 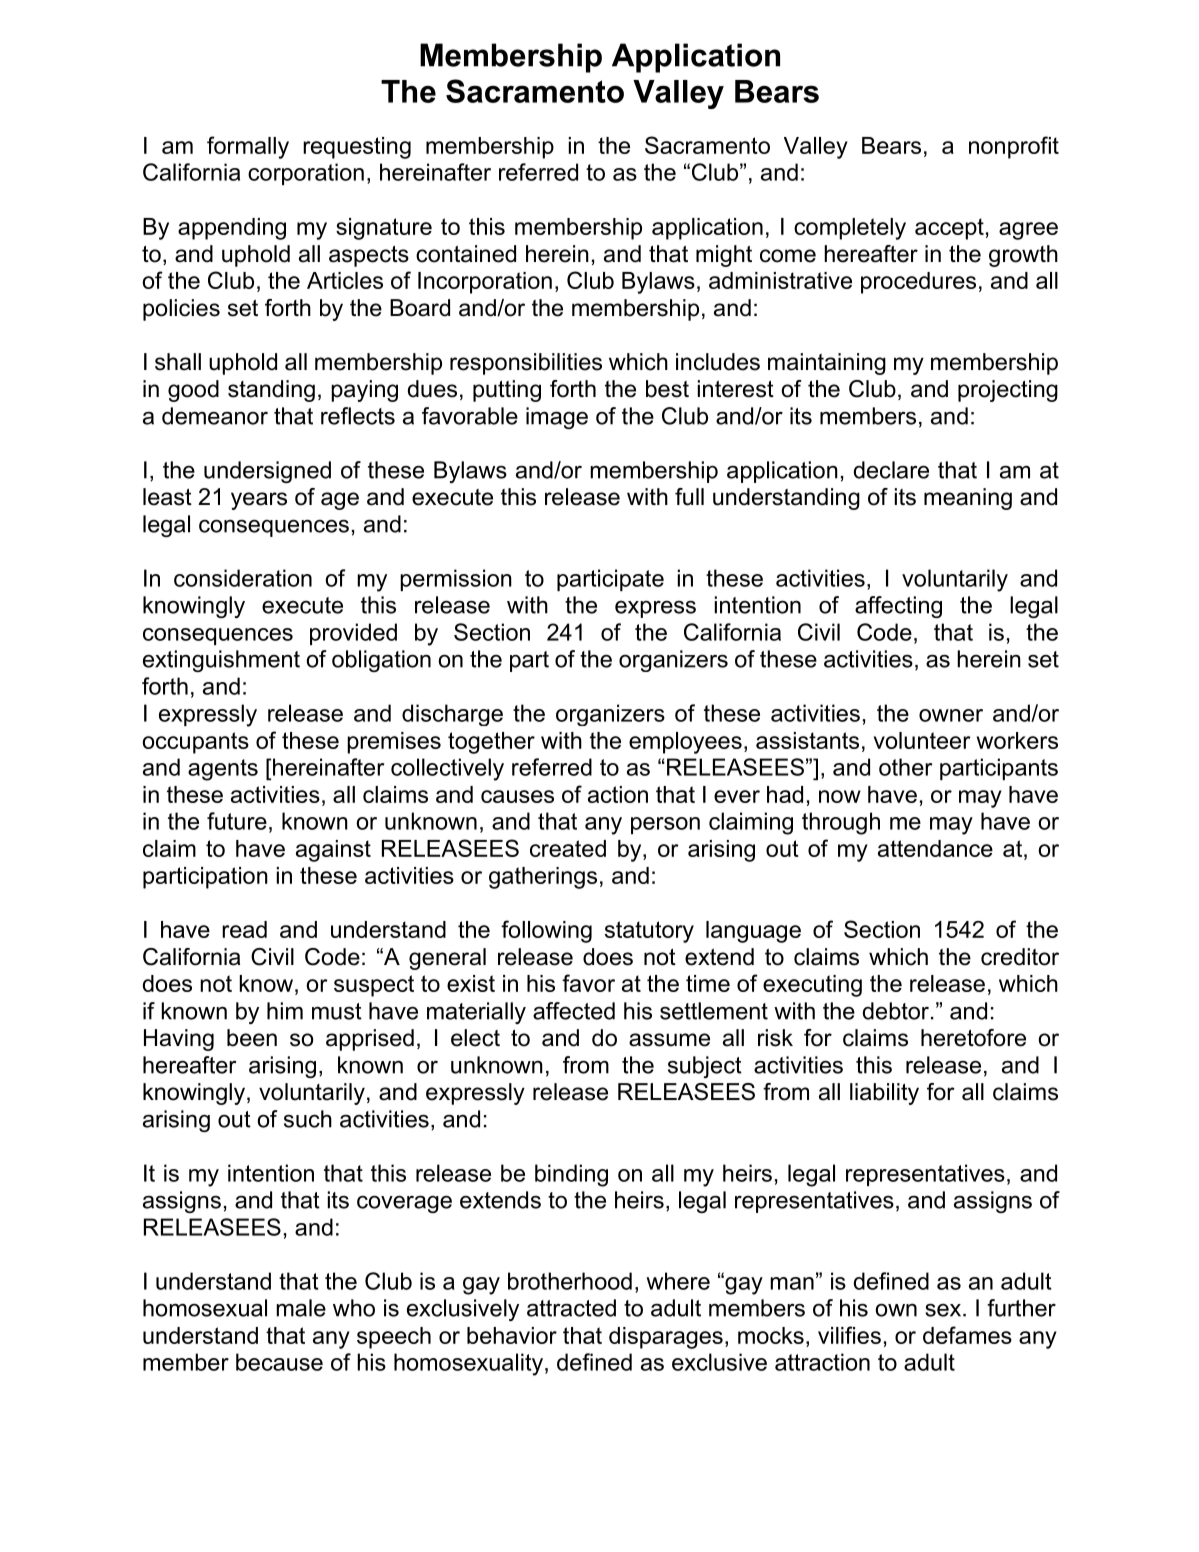 What do you see at coordinates (949, 229) in the image?
I see `accept` at bounding box center [949, 229].
